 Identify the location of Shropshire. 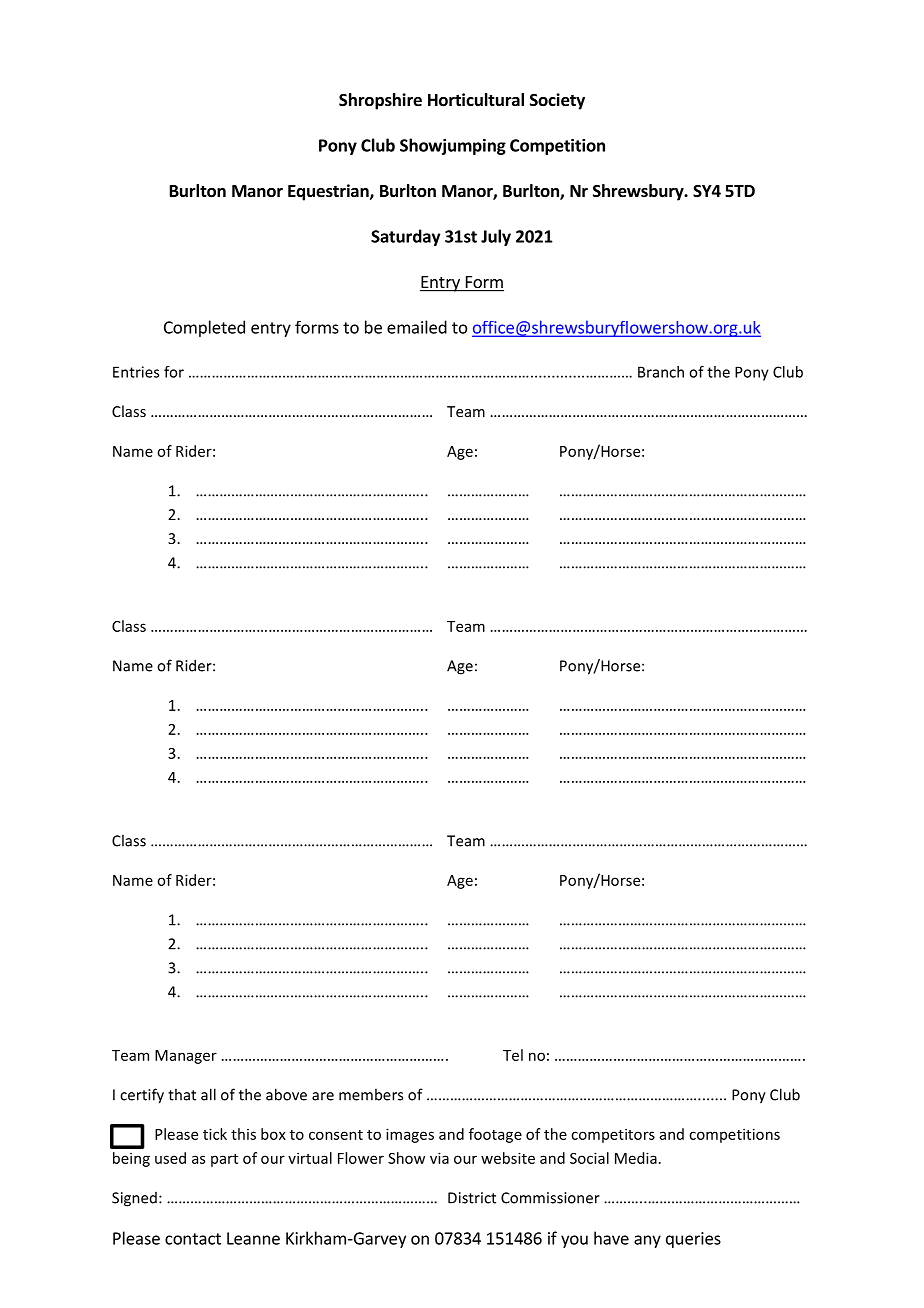
(380, 101).
